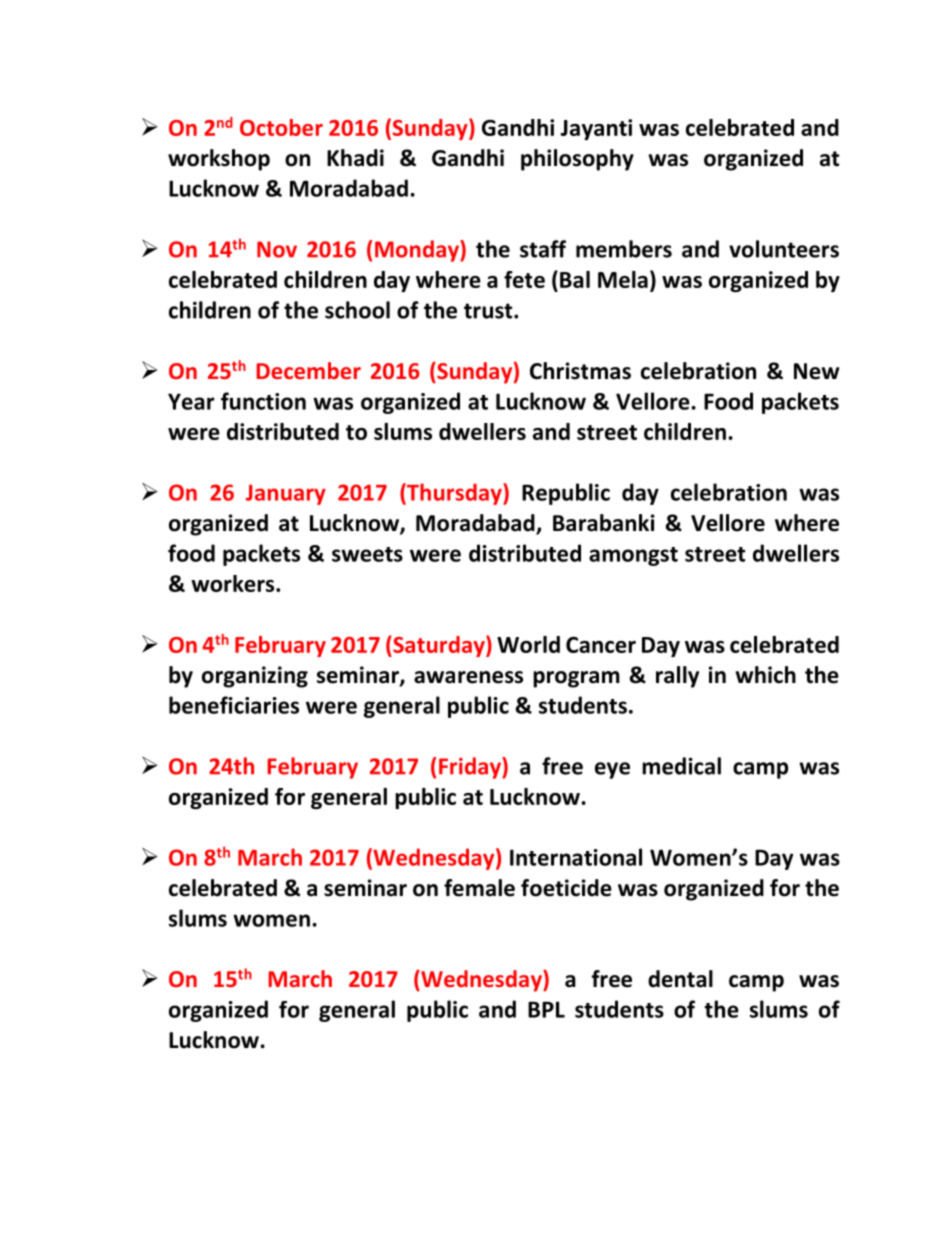  I want to click on female, so click(479, 888).
